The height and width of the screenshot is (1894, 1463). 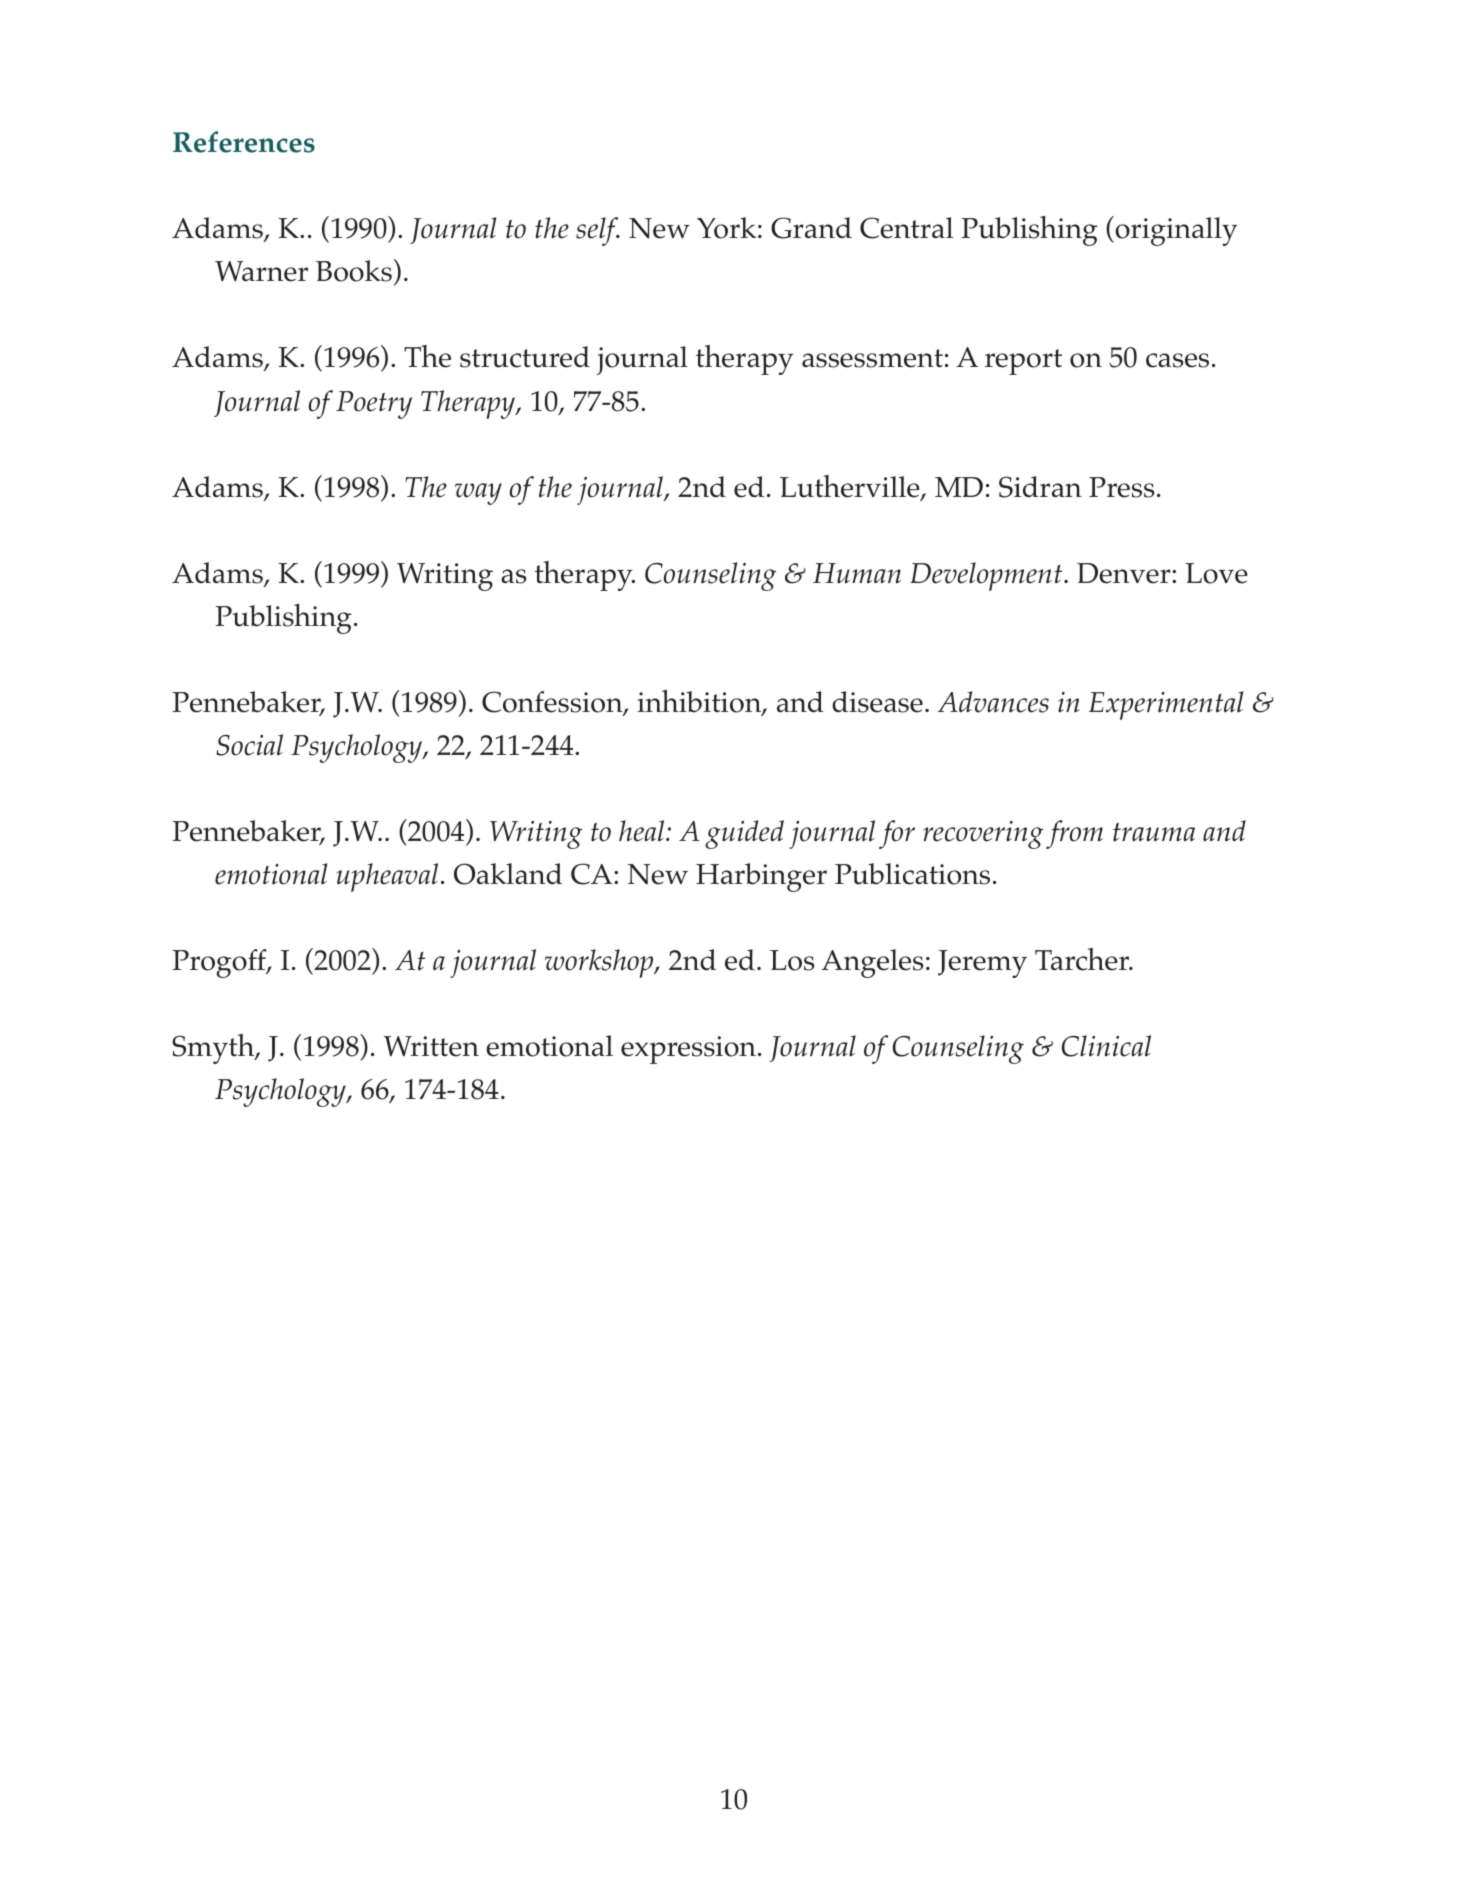 I want to click on way, so click(x=478, y=494).
